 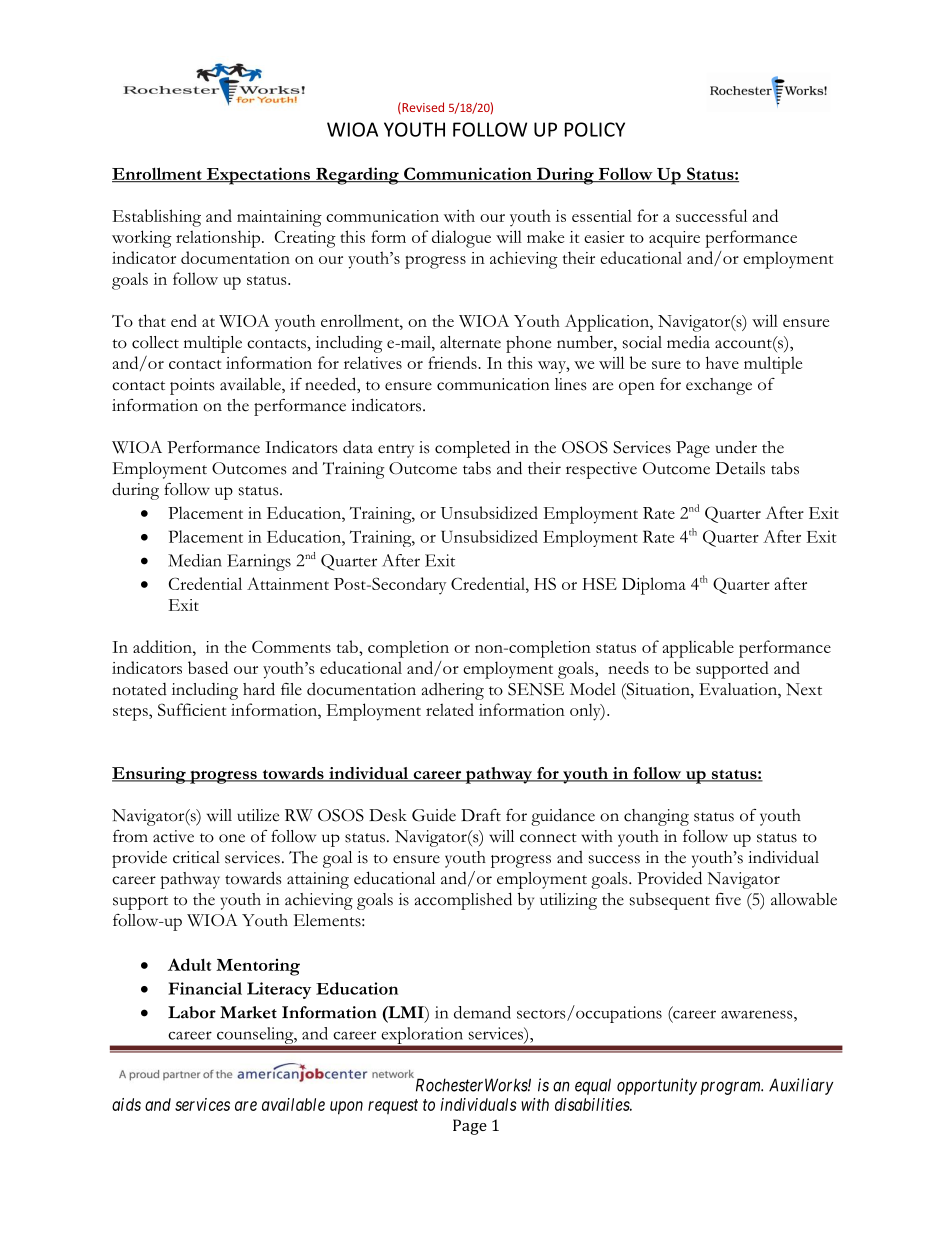 What do you see at coordinates (196, 857) in the page?
I see `critical` at bounding box center [196, 857].
